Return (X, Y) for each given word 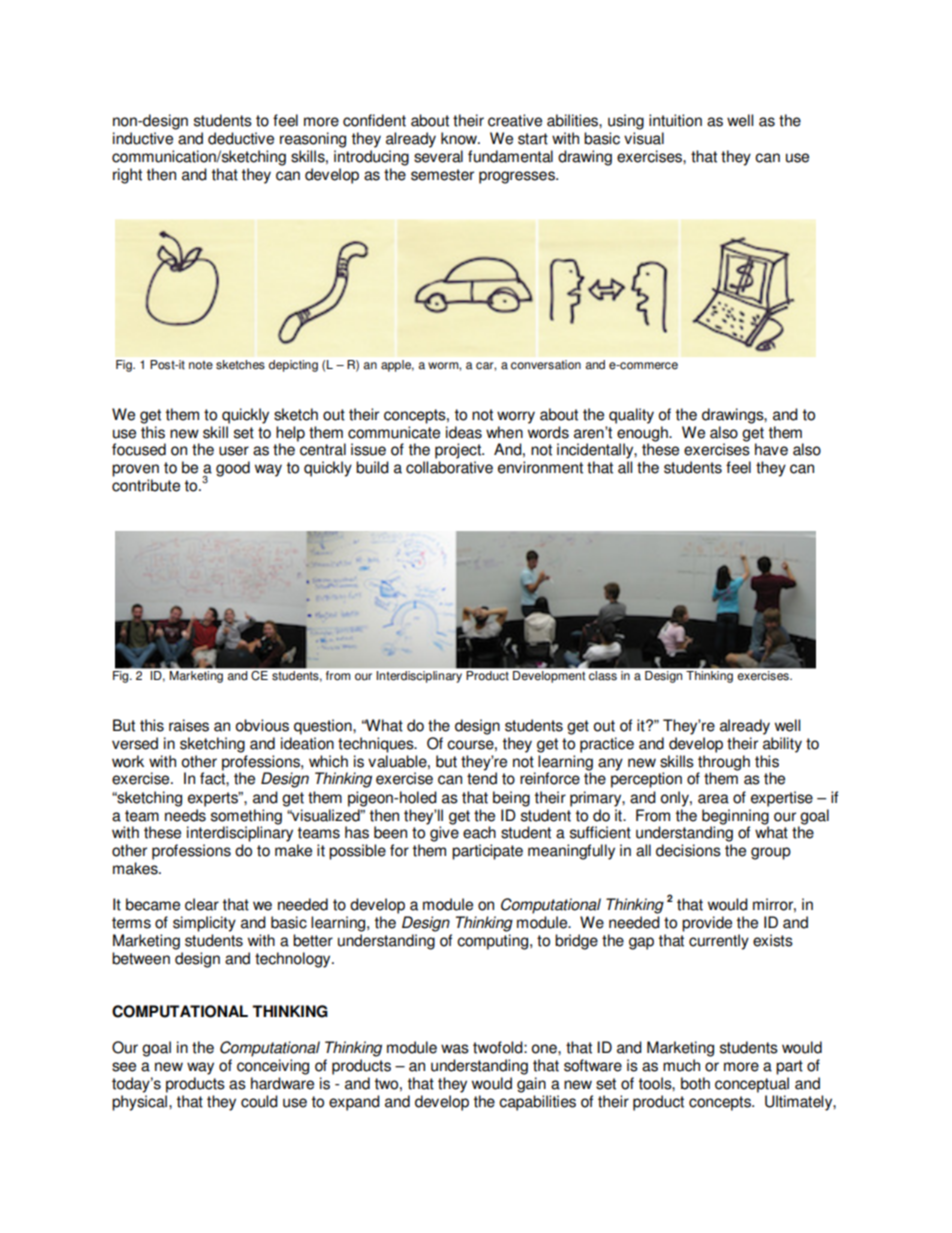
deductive (241, 138)
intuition (675, 120)
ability (782, 745)
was (455, 1049)
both (695, 1083)
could (259, 1101)
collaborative (449, 467)
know (460, 138)
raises (189, 725)
